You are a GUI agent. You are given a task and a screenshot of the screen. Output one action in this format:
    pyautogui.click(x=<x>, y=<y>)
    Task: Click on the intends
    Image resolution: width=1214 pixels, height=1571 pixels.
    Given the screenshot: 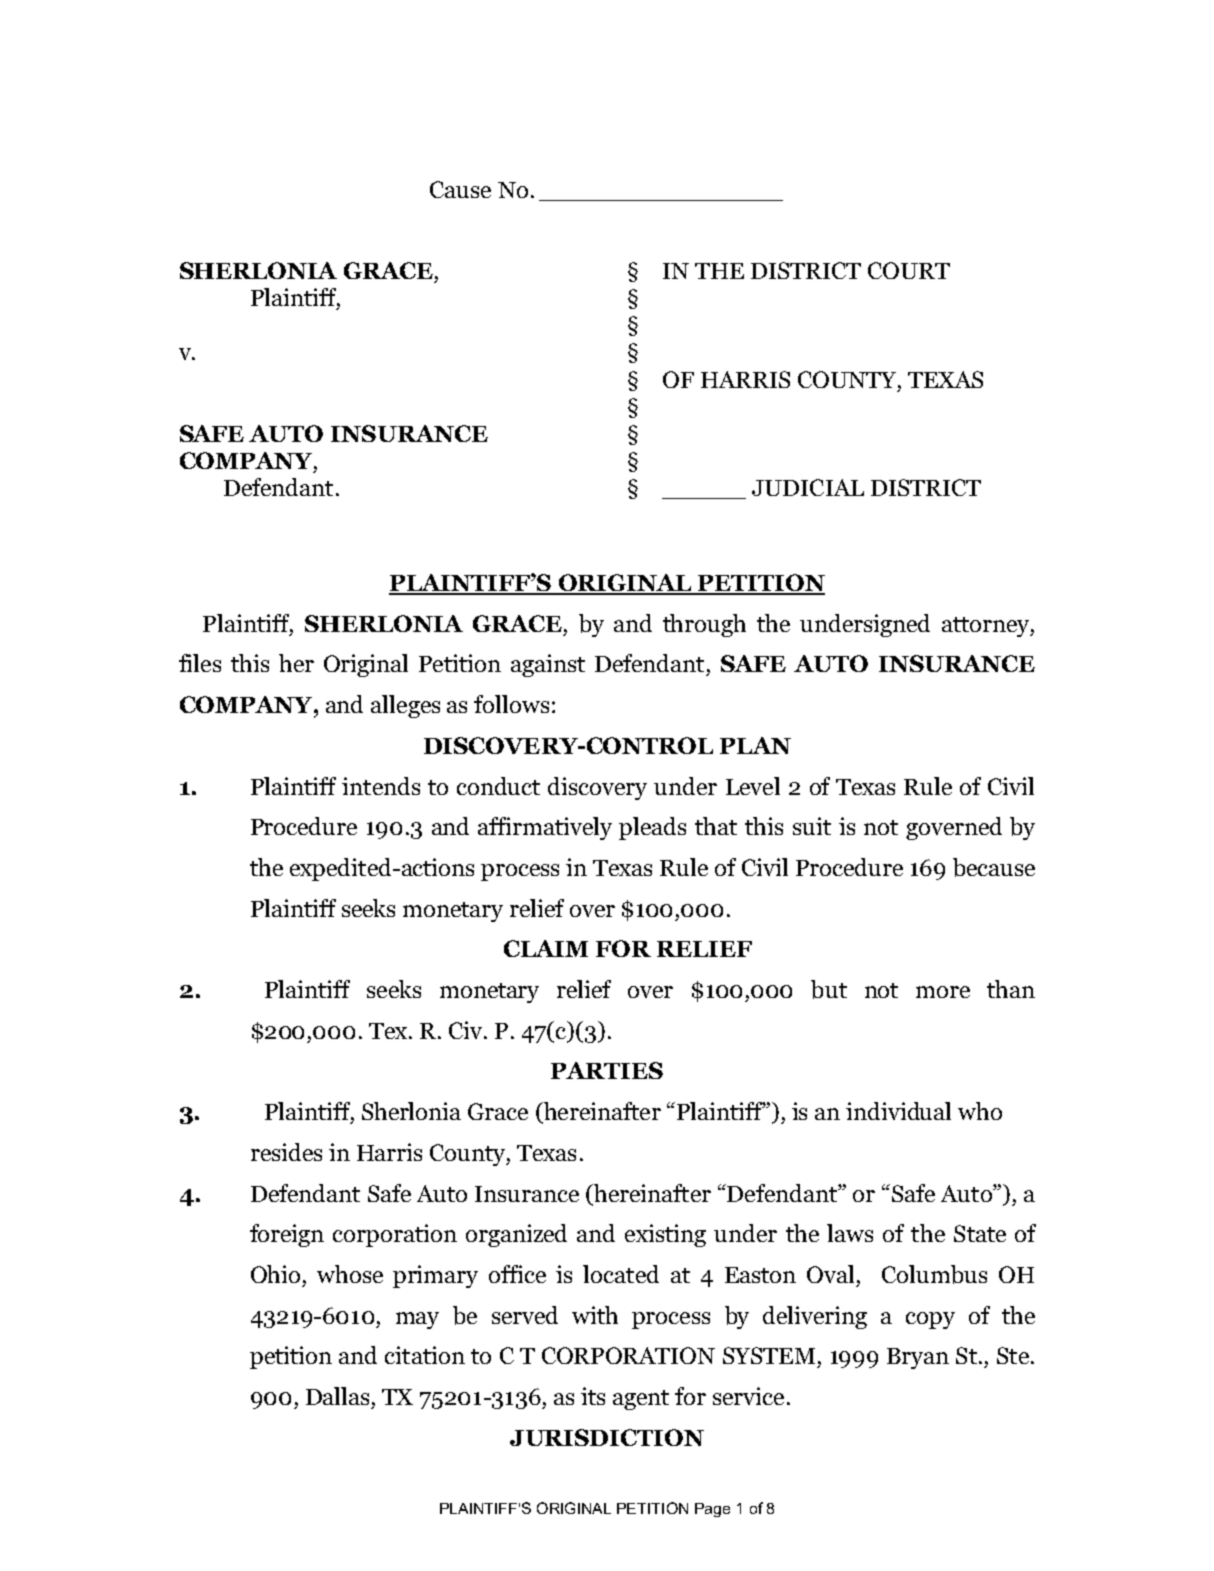 What is the action you would take?
    pyautogui.click(x=381, y=786)
